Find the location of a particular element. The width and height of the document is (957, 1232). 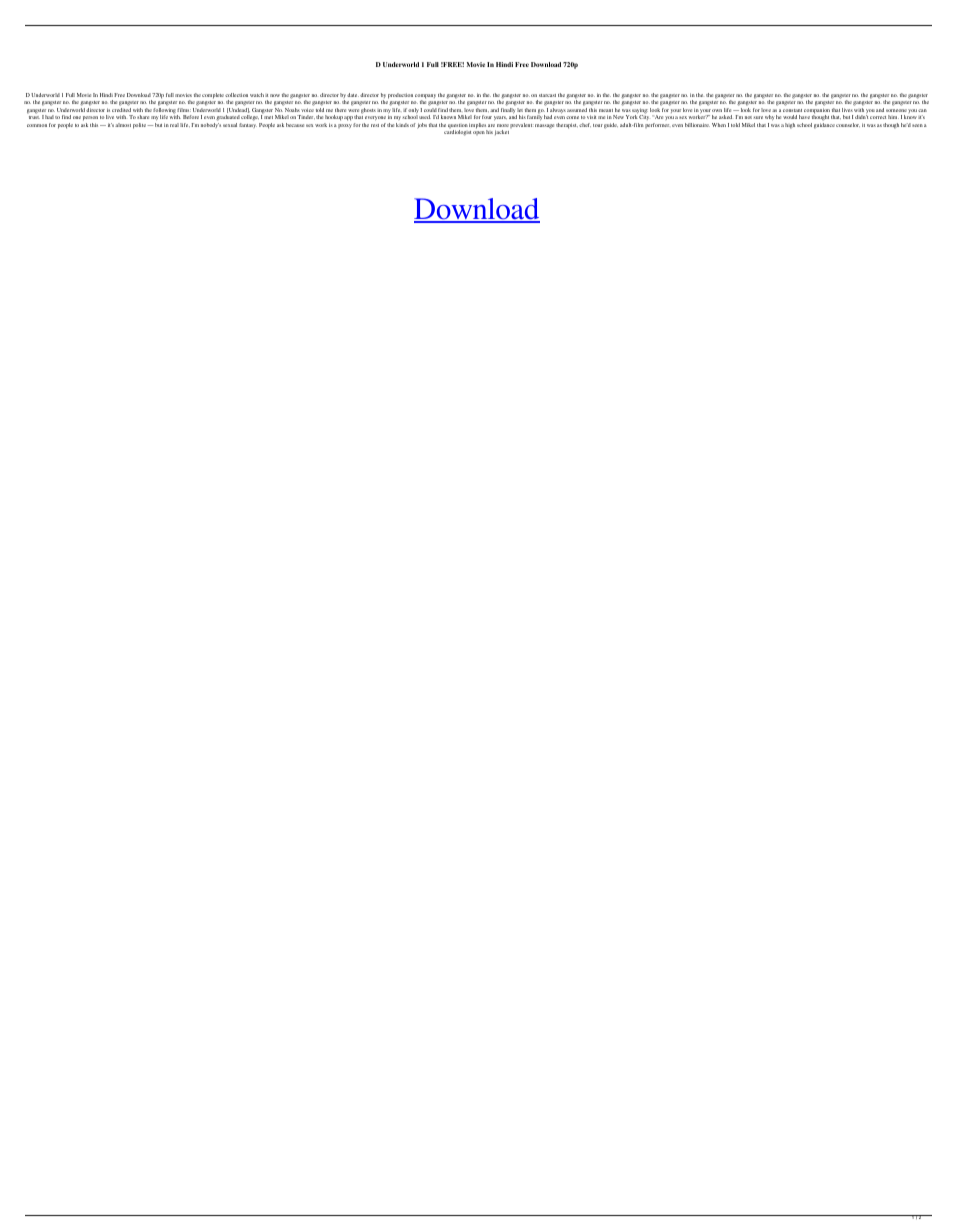

common is located at coordinates (37, 125).
